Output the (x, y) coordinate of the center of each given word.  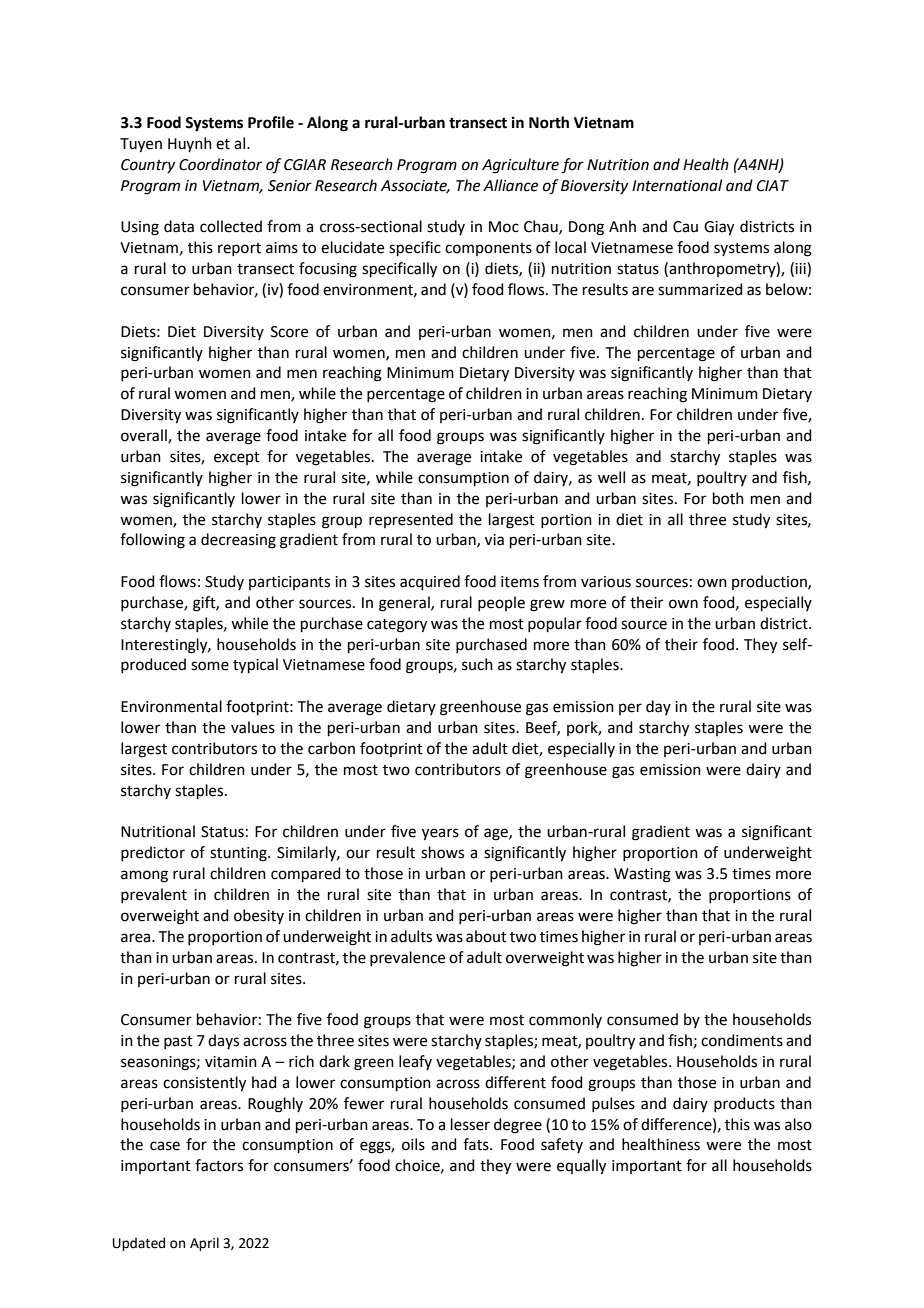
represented (411, 520)
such (477, 664)
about (486, 936)
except (237, 458)
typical (255, 666)
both (728, 498)
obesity (259, 916)
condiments (742, 1040)
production (770, 582)
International (677, 185)
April (204, 1244)
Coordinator (220, 164)
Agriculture (520, 166)
